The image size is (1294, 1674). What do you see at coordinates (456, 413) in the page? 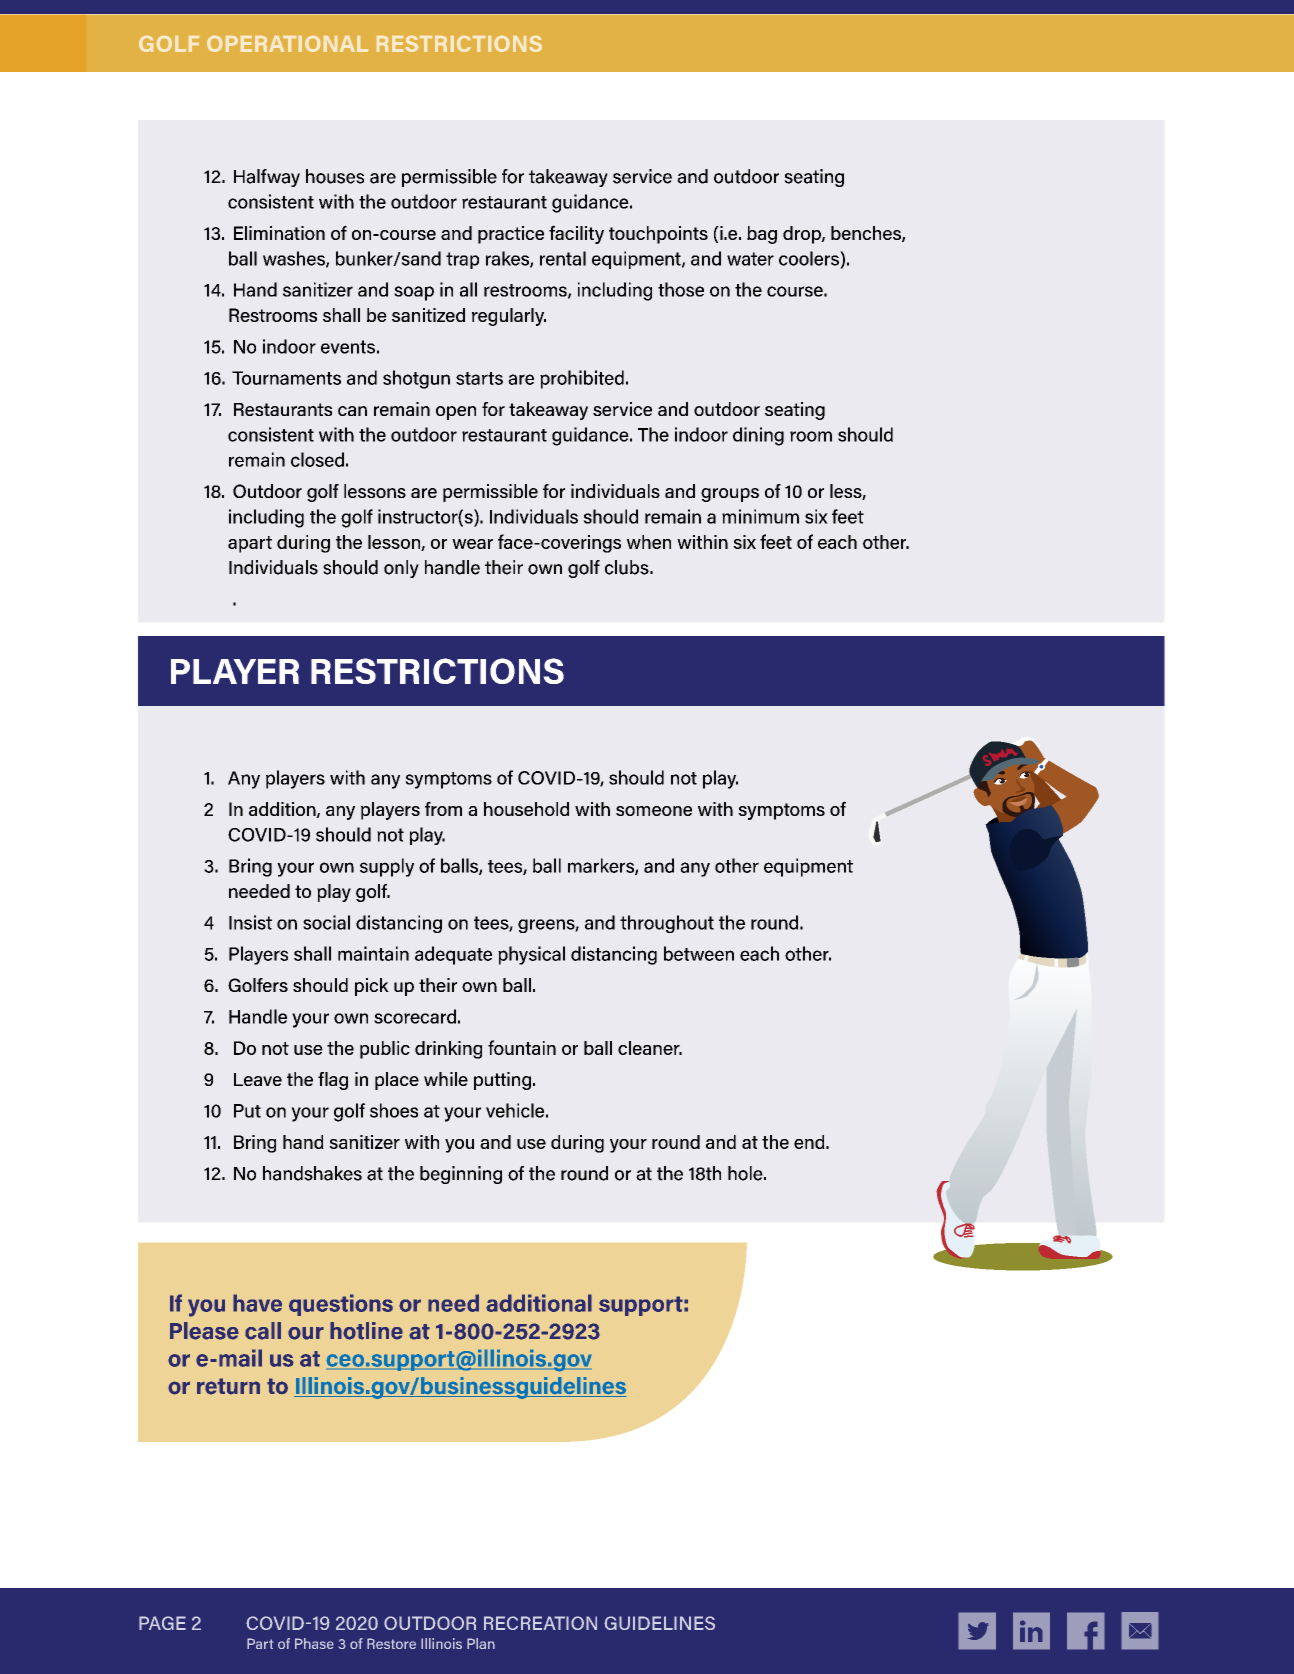
I see `open` at bounding box center [456, 413].
